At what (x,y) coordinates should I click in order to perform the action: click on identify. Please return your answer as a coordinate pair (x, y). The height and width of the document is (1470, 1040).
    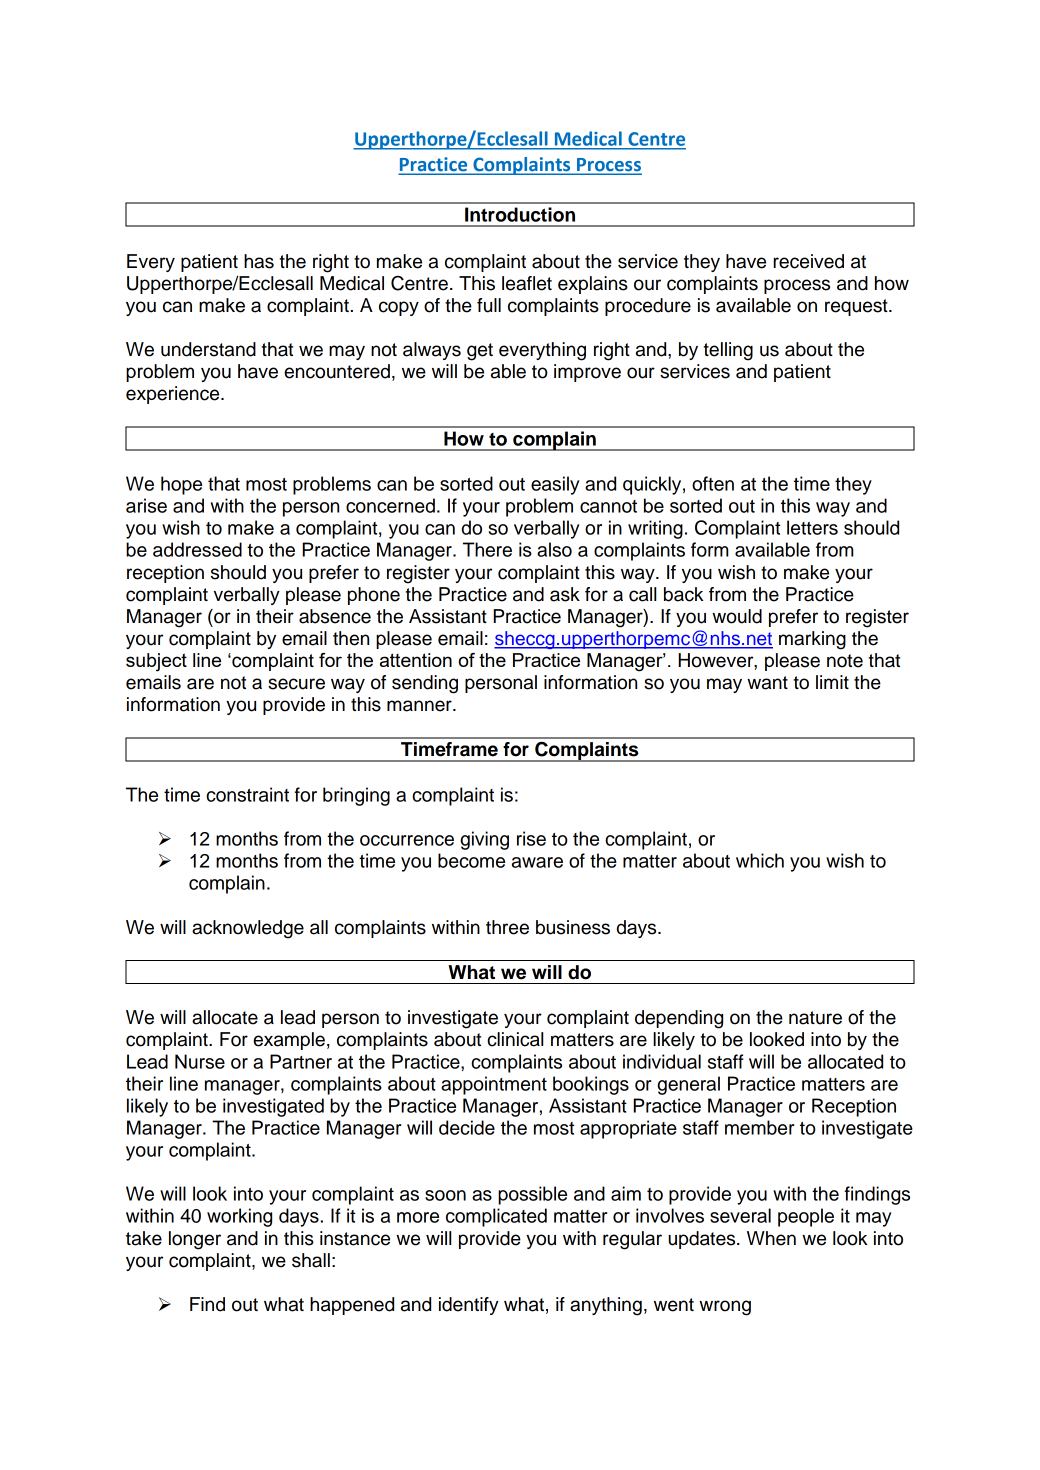
    Looking at the image, I should click on (469, 1306).
